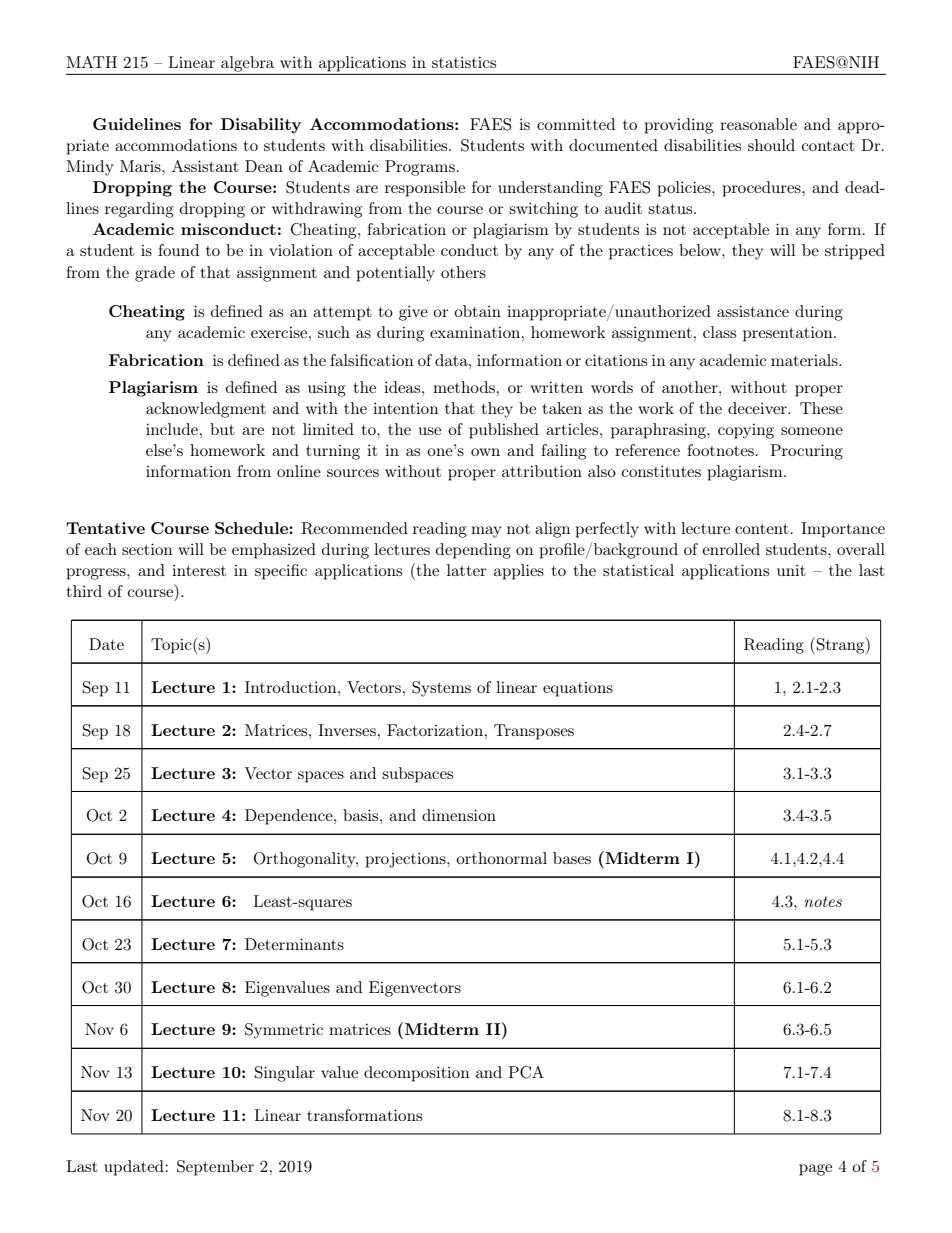 This image has height=1233, width=952. What do you see at coordinates (459, 815) in the image?
I see `dimension` at bounding box center [459, 815].
